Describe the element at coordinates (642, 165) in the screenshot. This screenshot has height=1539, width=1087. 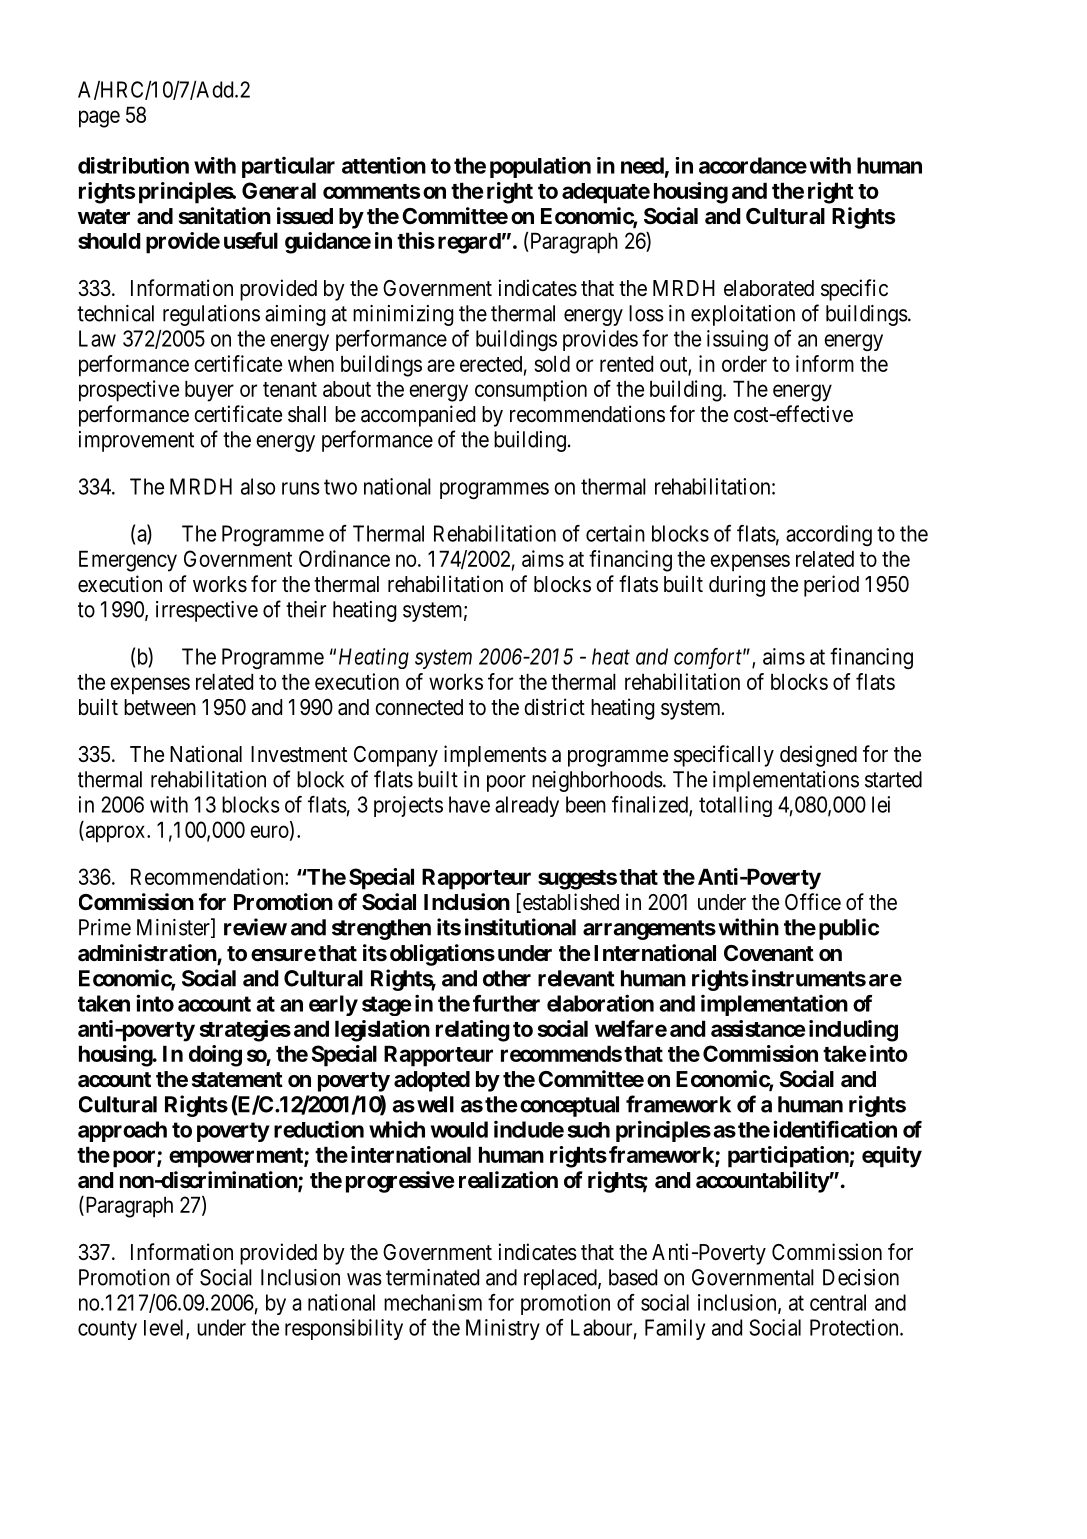
I see `need` at that location.
